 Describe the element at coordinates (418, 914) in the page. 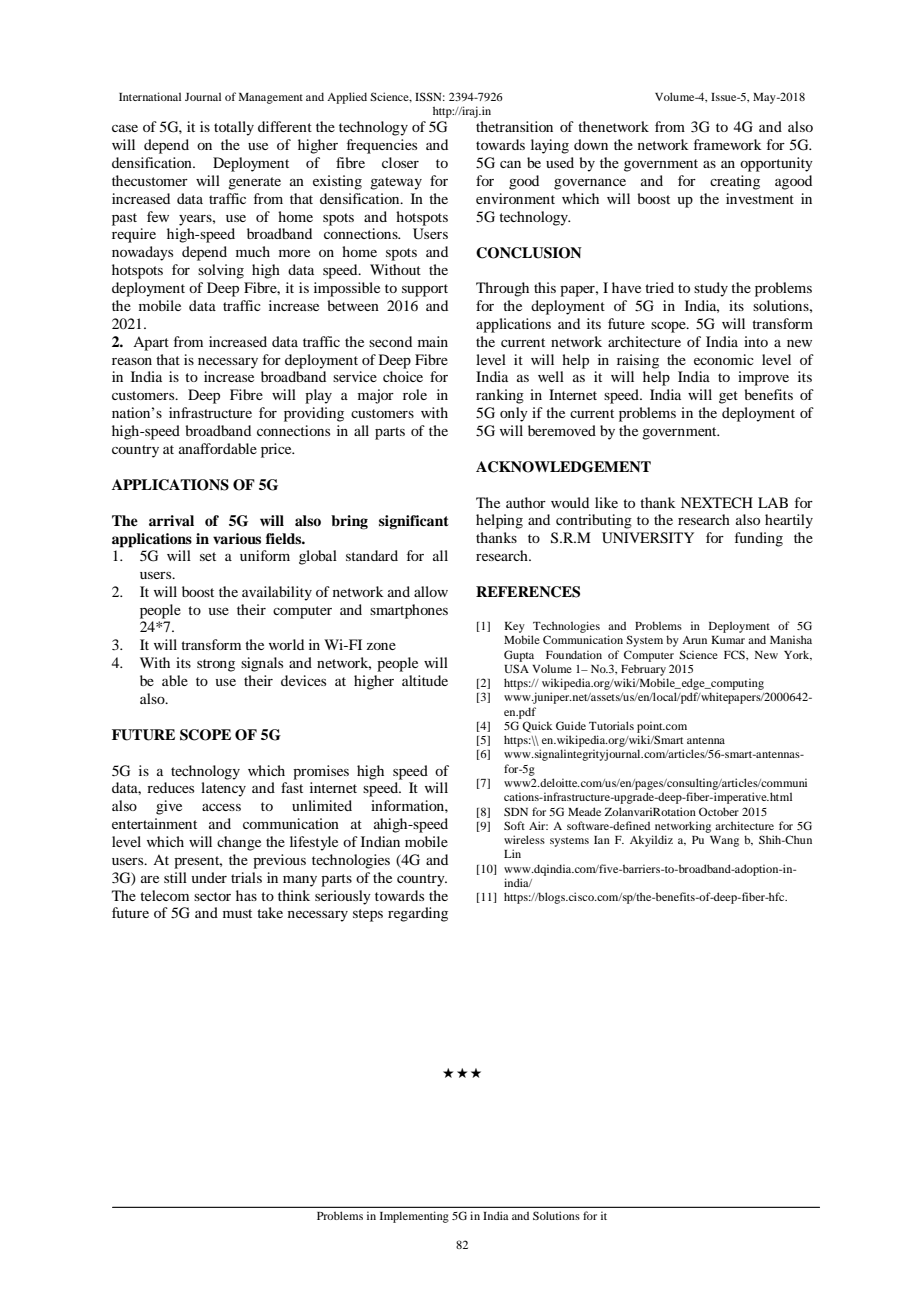

I see `regarding` at that location.
